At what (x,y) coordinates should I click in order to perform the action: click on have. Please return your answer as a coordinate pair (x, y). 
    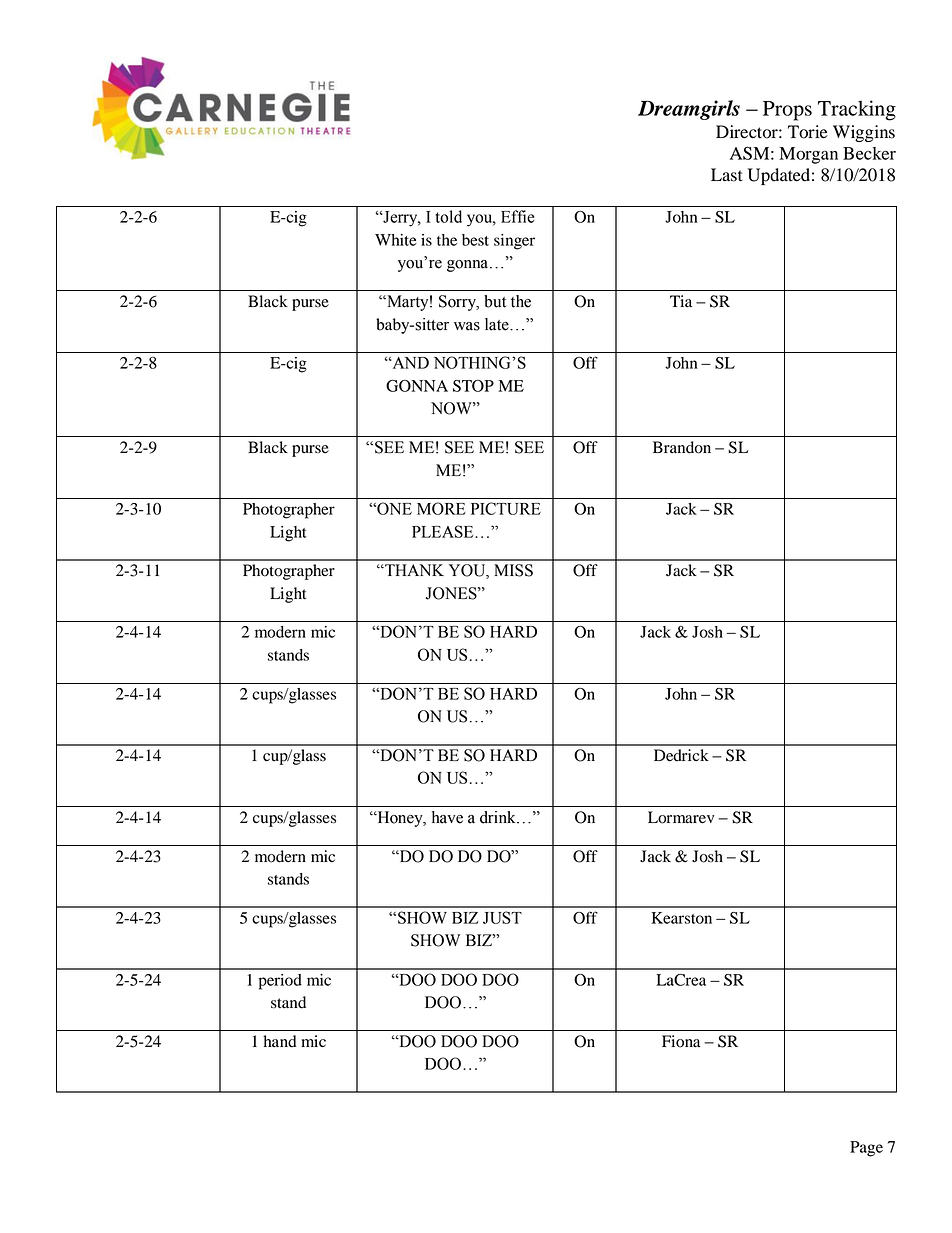
    Looking at the image, I should click on (447, 817).
